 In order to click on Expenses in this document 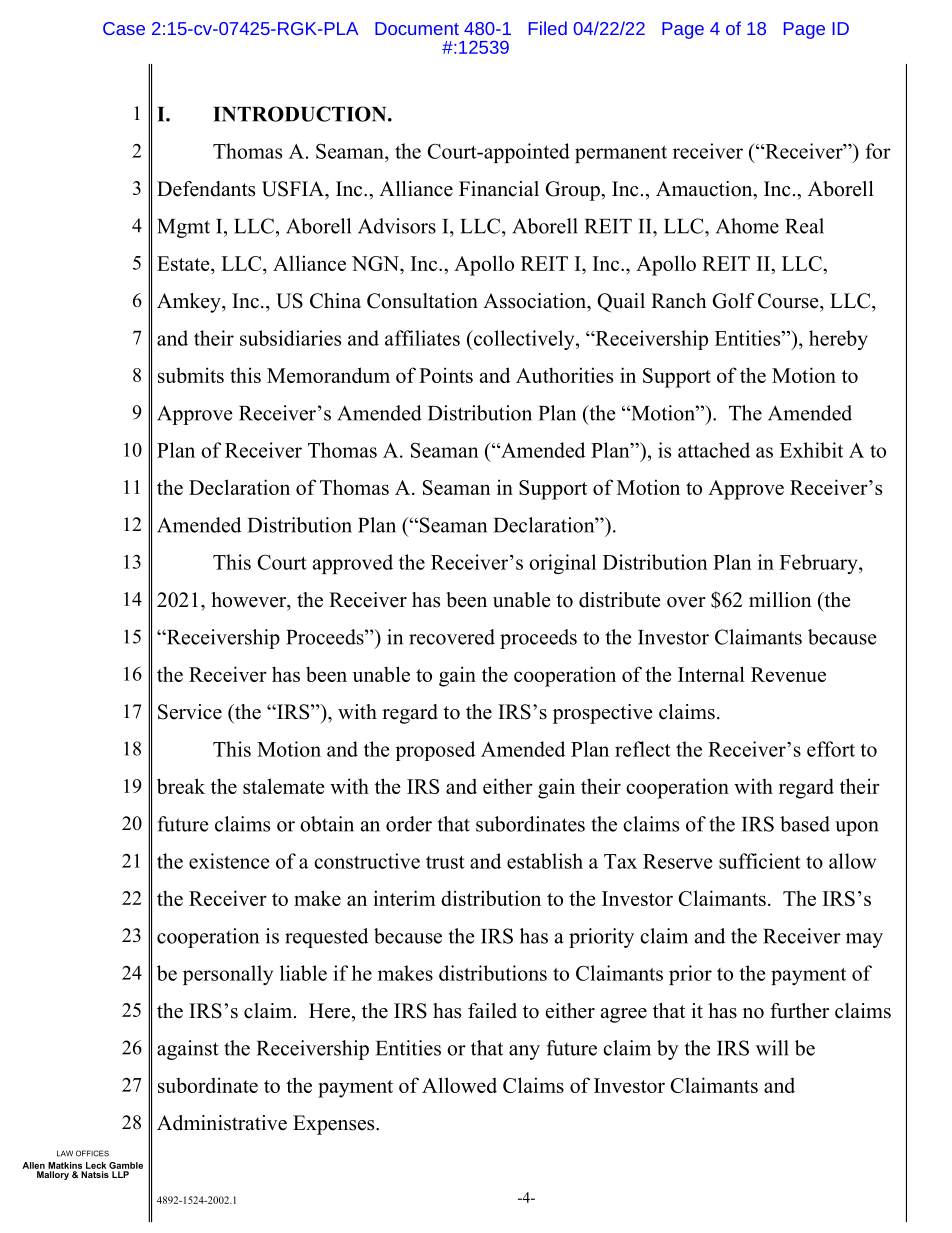, I will do `click(335, 1125)`.
